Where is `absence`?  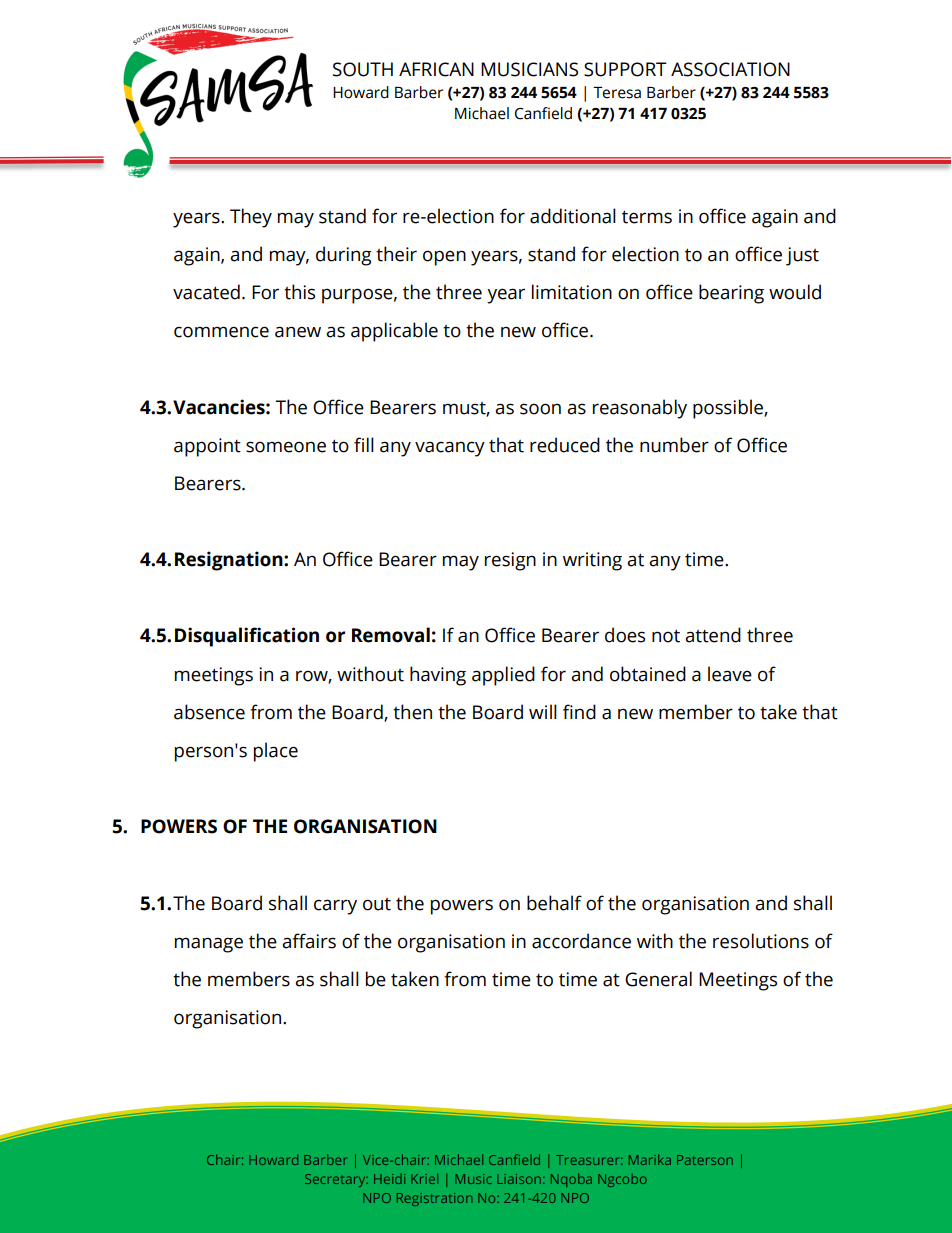
absence is located at coordinates (209, 712).
